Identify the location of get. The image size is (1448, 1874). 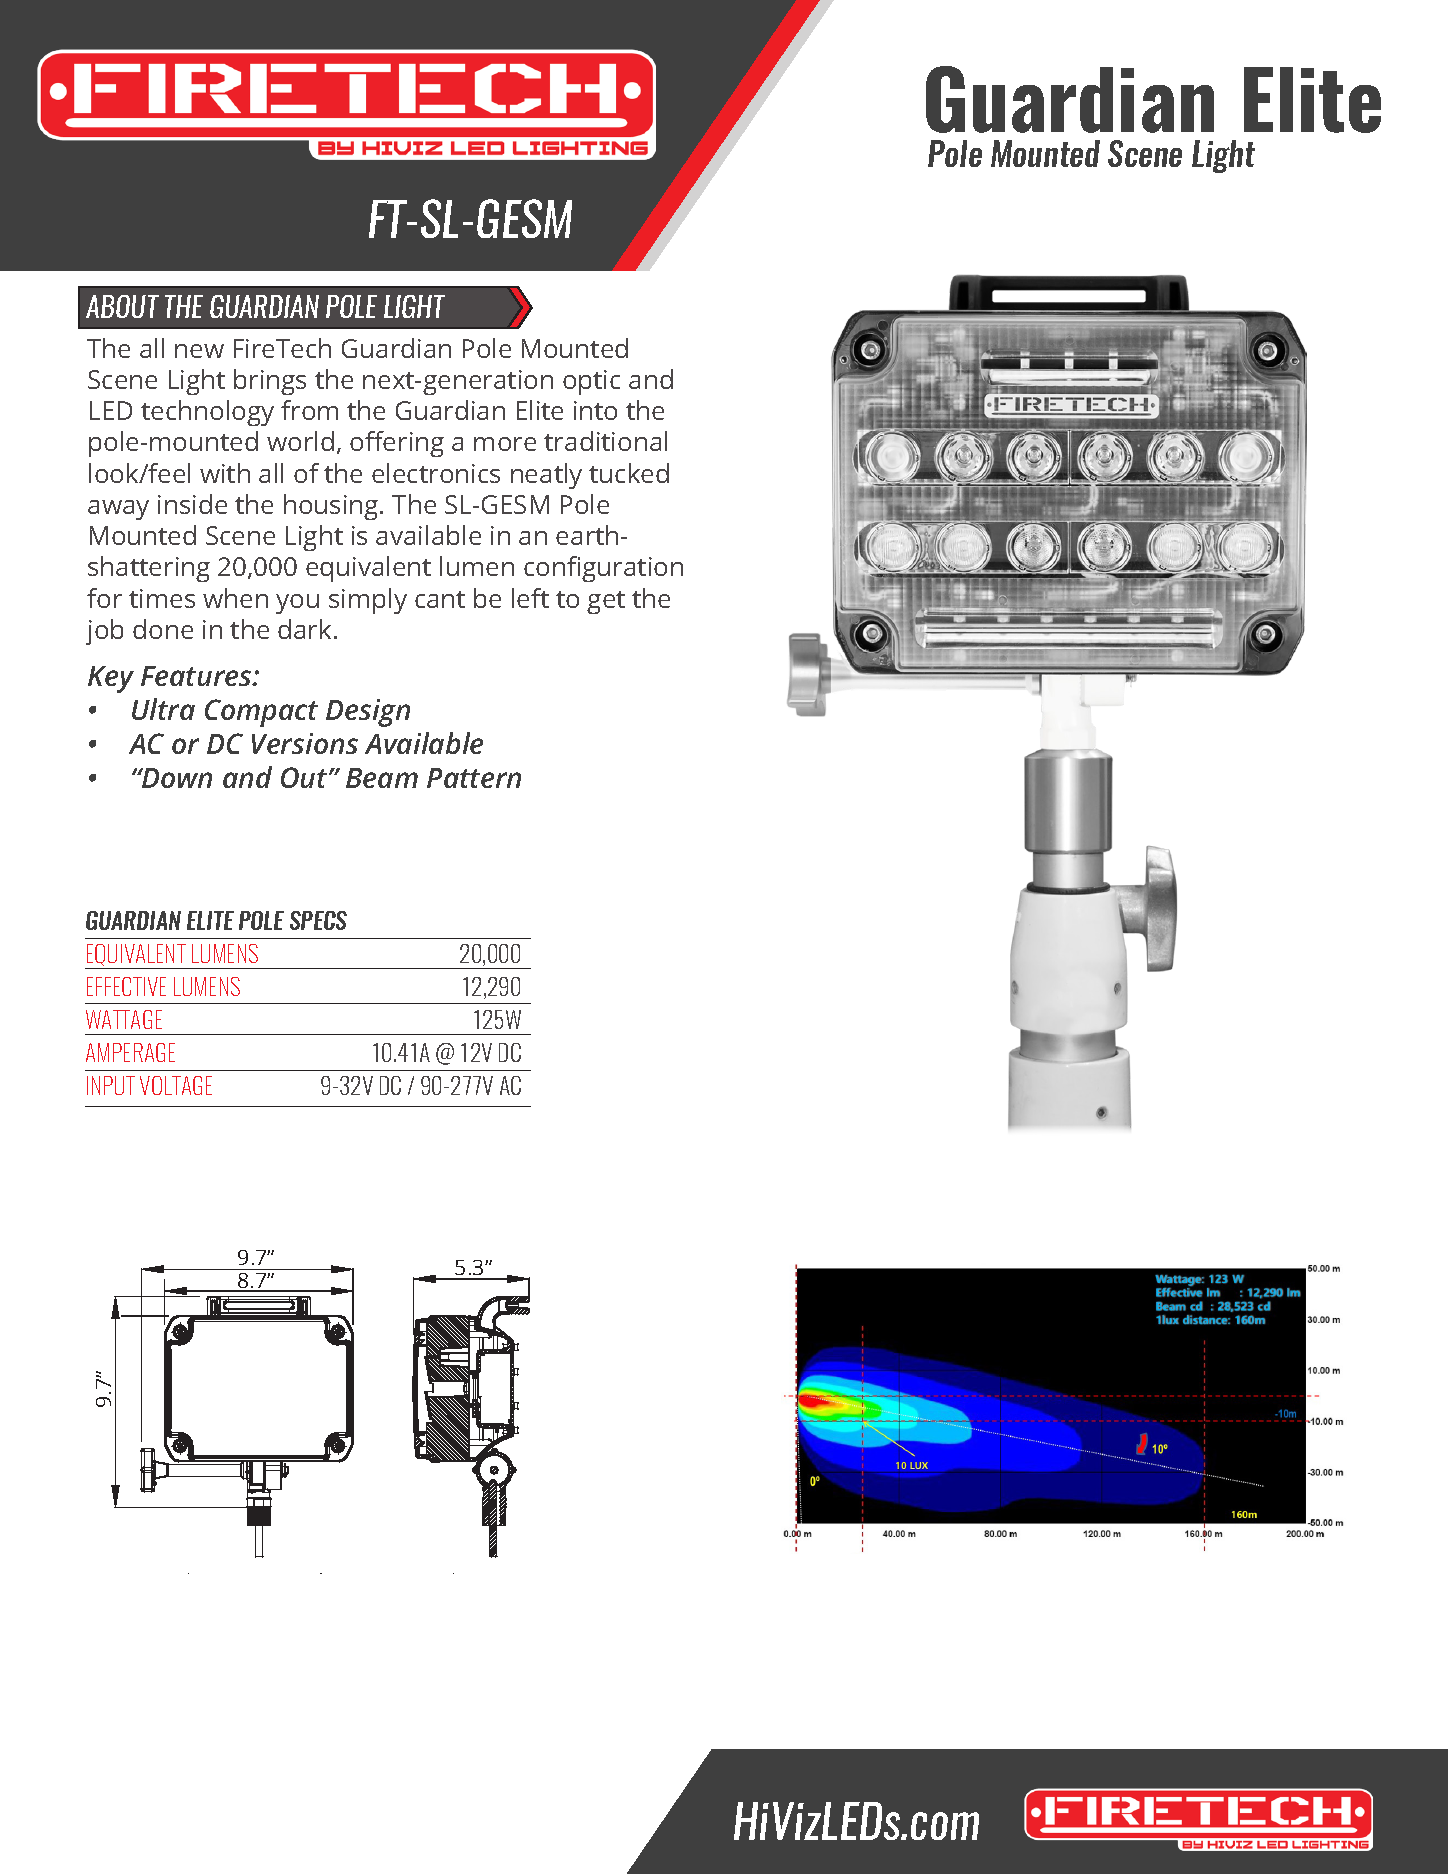
(606, 602).
